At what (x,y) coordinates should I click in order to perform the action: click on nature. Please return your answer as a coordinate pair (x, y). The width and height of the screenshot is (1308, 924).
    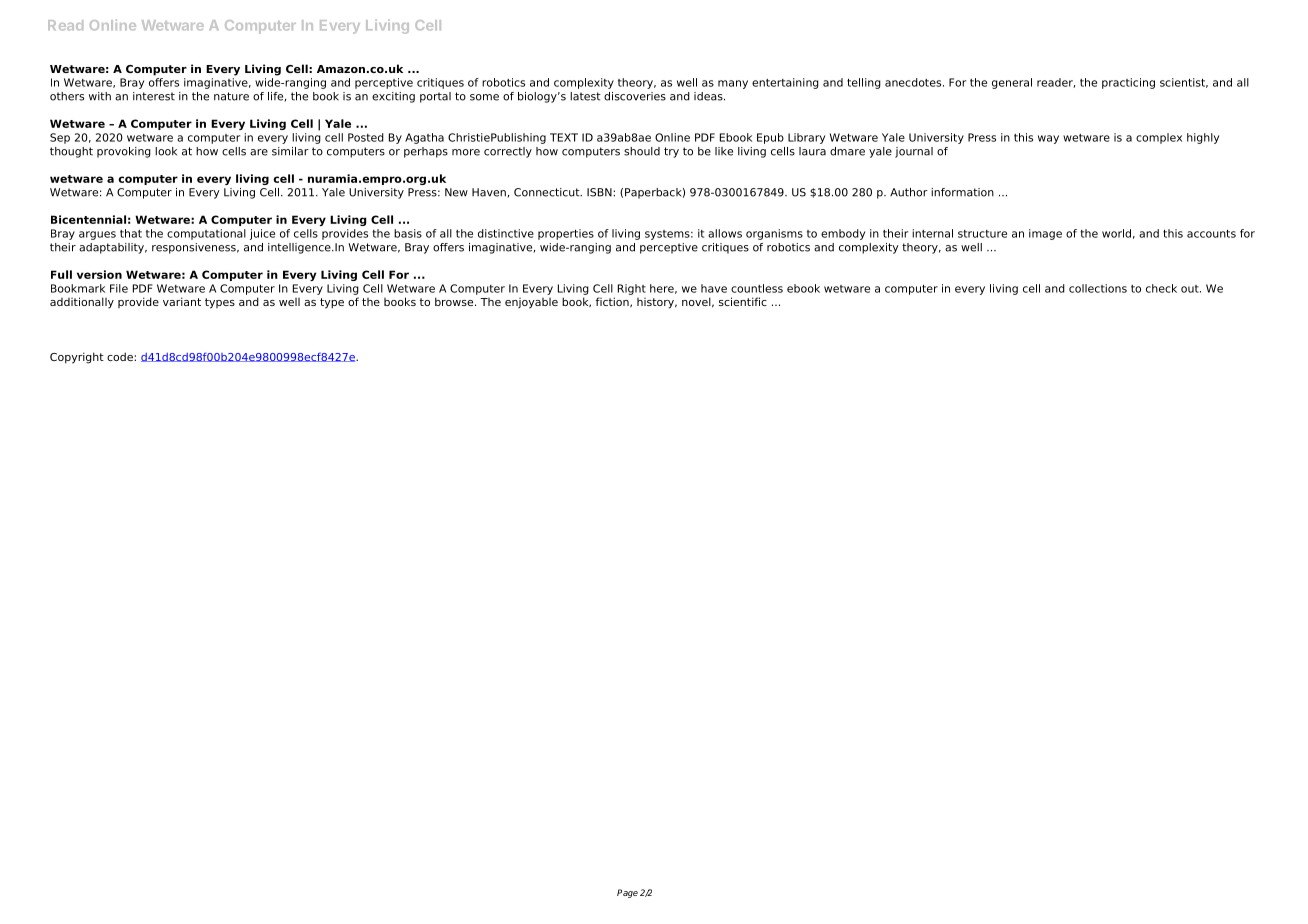
    Looking at the image, I should click on (231, 96).
